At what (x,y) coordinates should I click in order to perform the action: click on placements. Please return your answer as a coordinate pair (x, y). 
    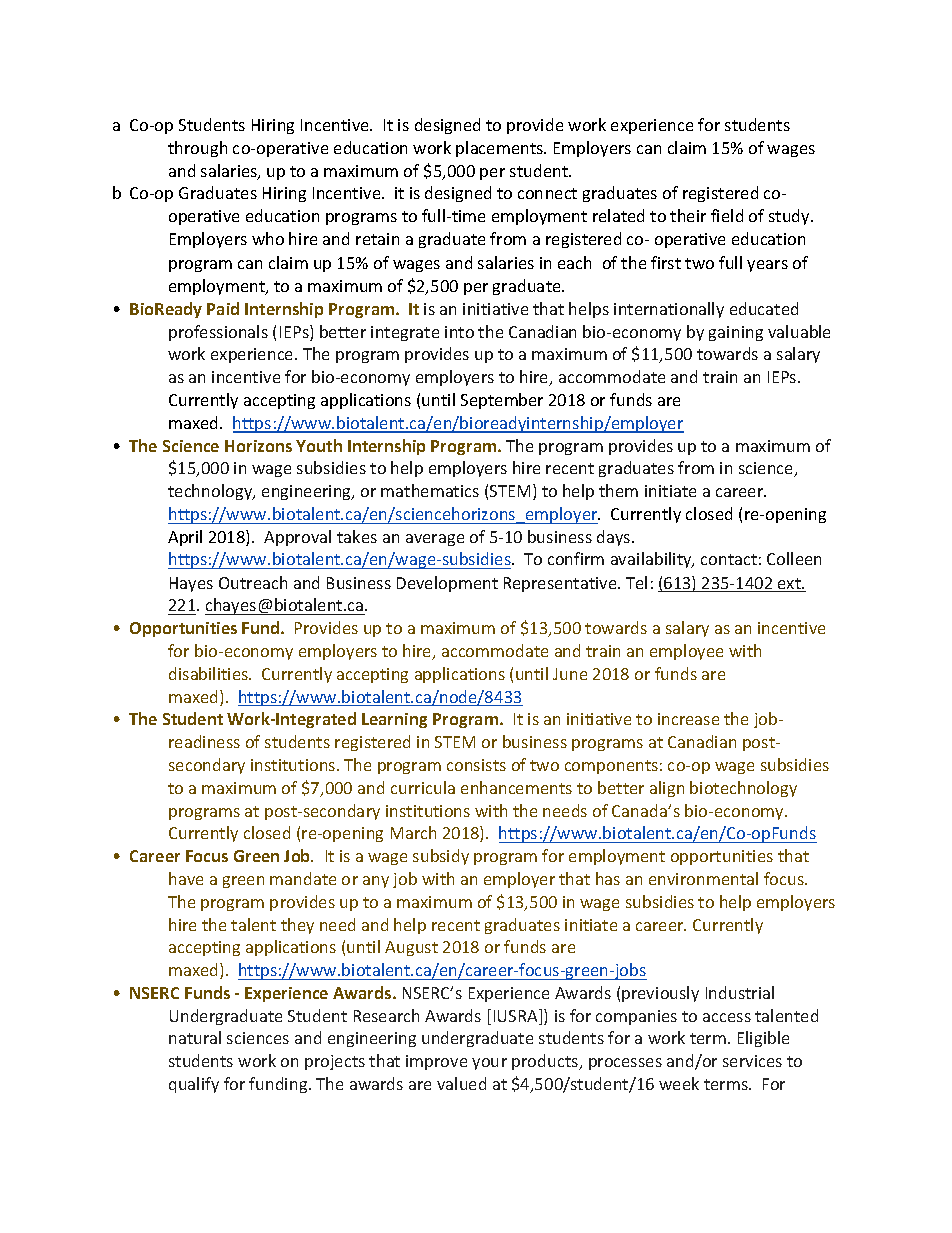
    Looking at the image, I should click on (501, 149).
